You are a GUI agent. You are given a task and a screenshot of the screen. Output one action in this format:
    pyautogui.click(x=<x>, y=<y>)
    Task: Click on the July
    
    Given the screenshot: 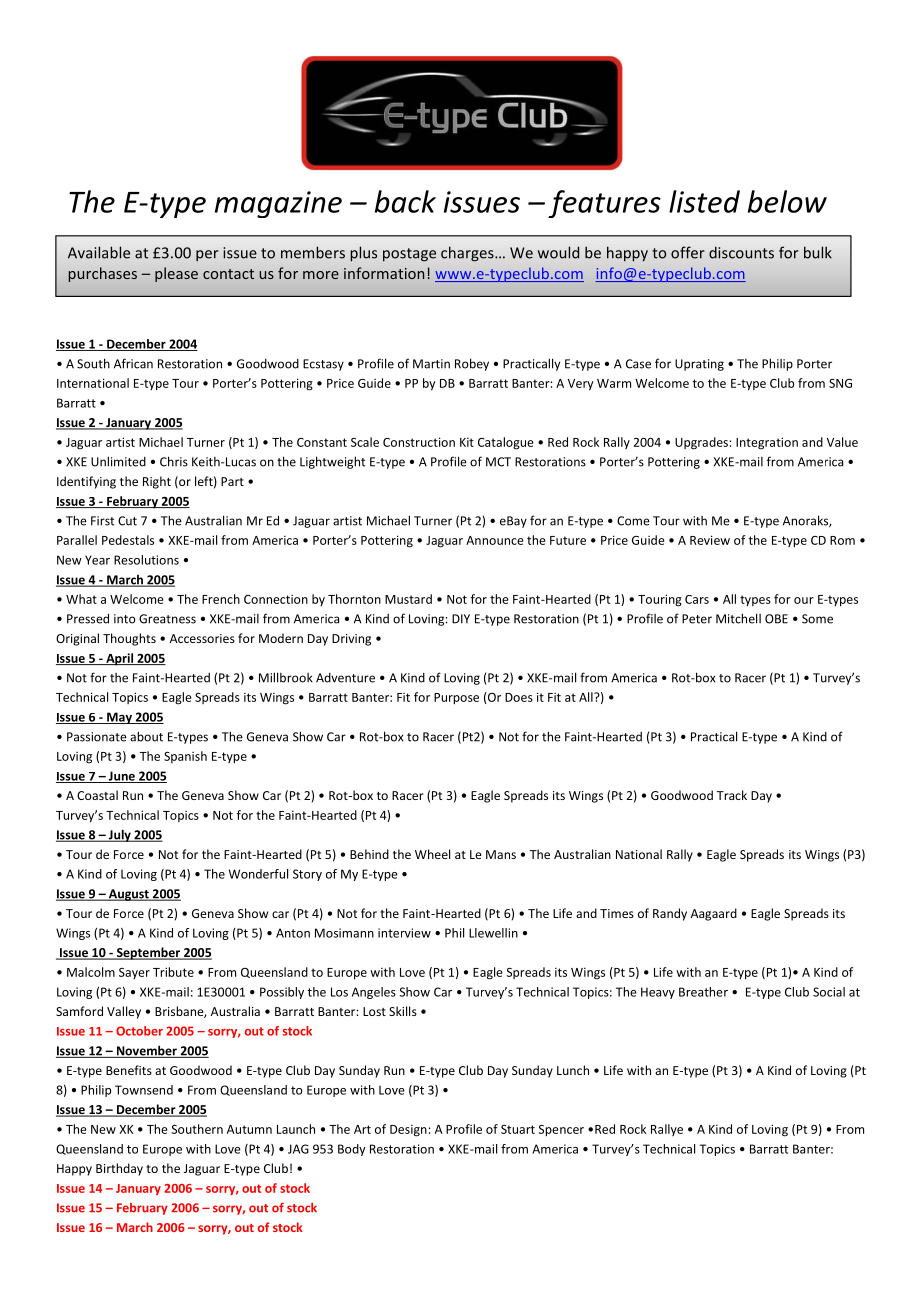 What is the action you would take?
    pyautogui.click(x=119, y=835)
